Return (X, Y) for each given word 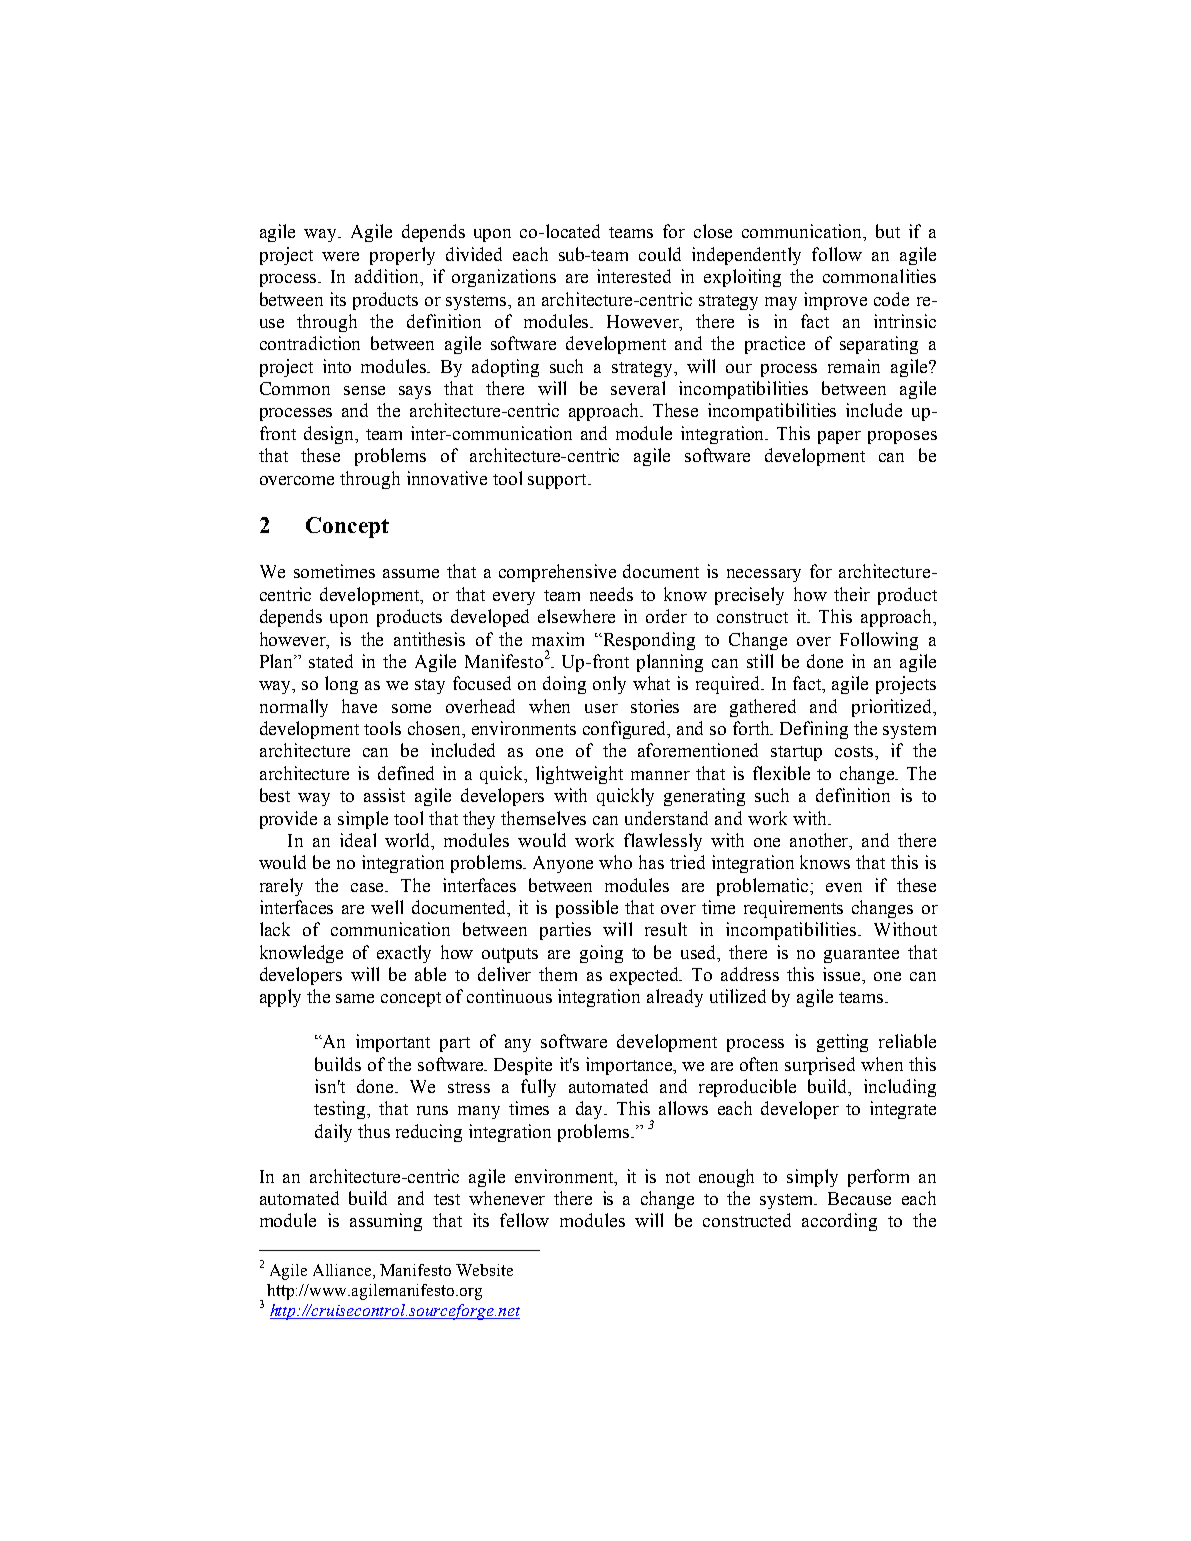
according (839, 1222)
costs (855, 751)
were (340, 256)
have (359, 706)
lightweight (579, 775)
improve (835, 301)
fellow (524, 1220)
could (660, 254)
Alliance (343, 1270)
